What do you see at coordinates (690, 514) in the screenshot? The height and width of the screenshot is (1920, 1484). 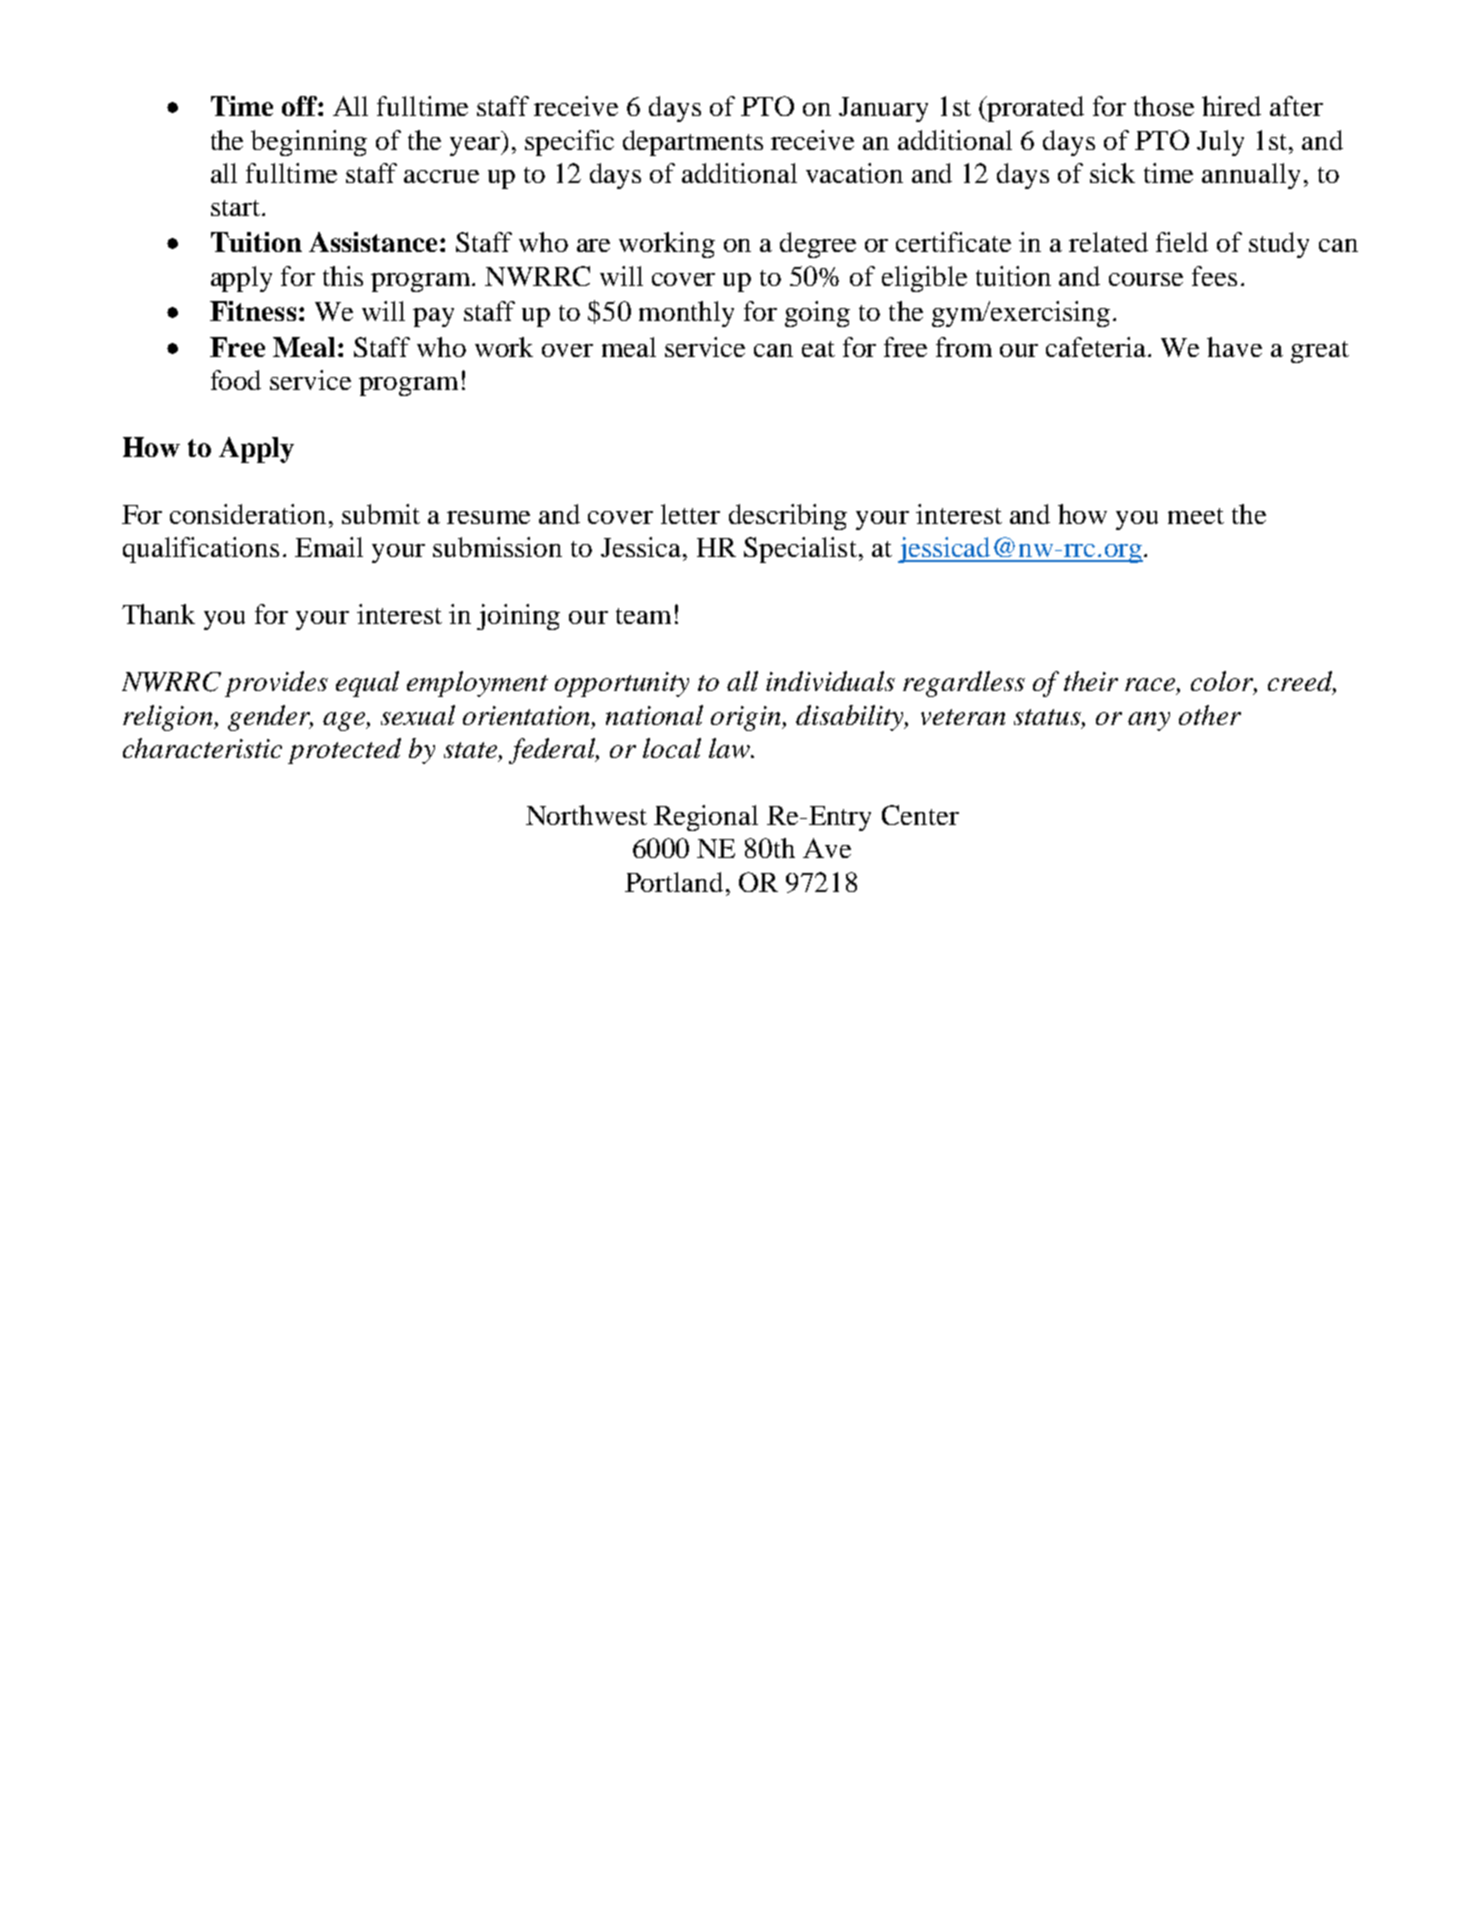 I see `letter` at bounding box center [690, 514].
